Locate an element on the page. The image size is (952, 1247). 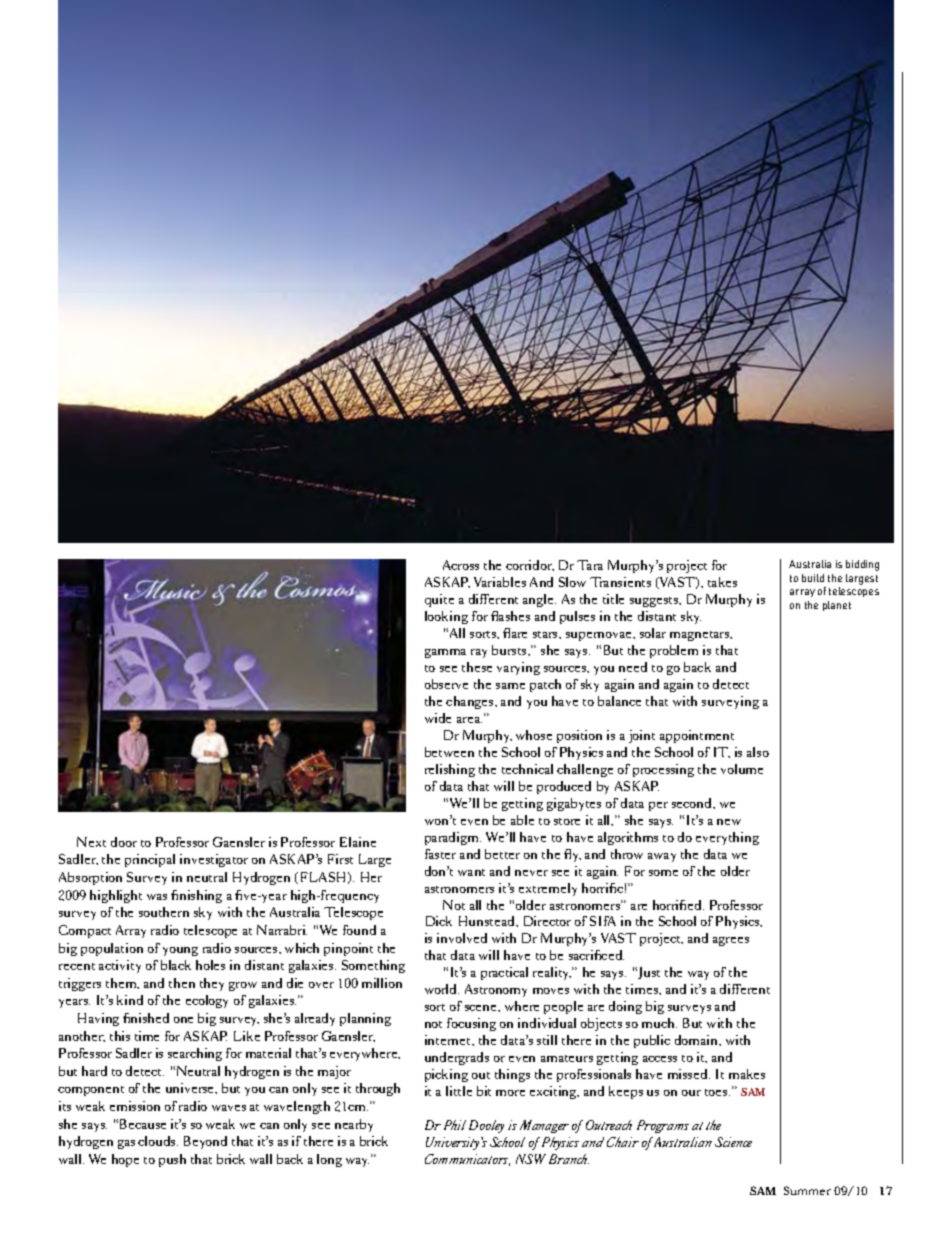
everything is located at coordinates (727, 838).
